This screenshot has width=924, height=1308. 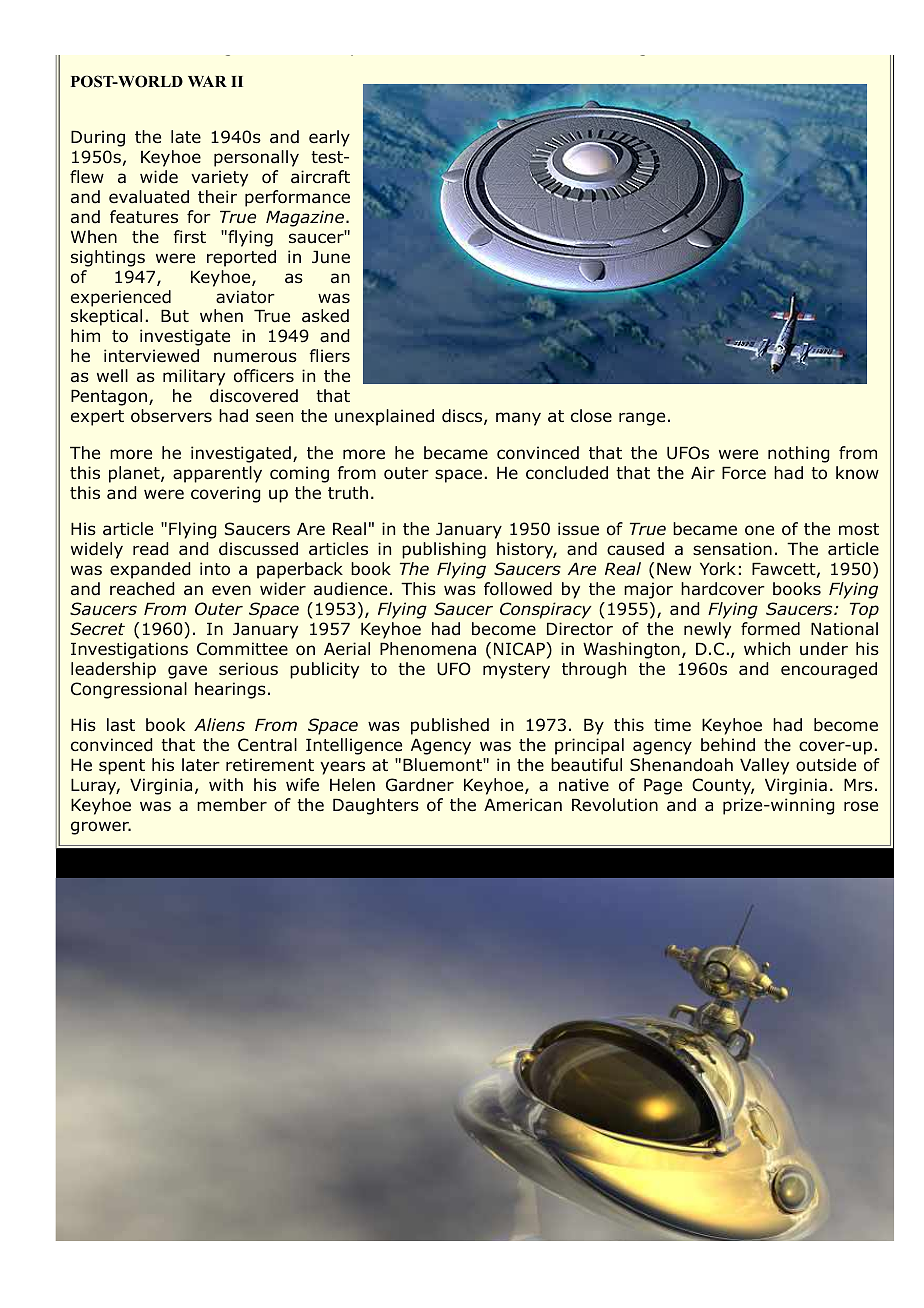 What do you see at coordinates (219, 178) in the screenshot?
I see `variety` at bounding box center [219, 178].
